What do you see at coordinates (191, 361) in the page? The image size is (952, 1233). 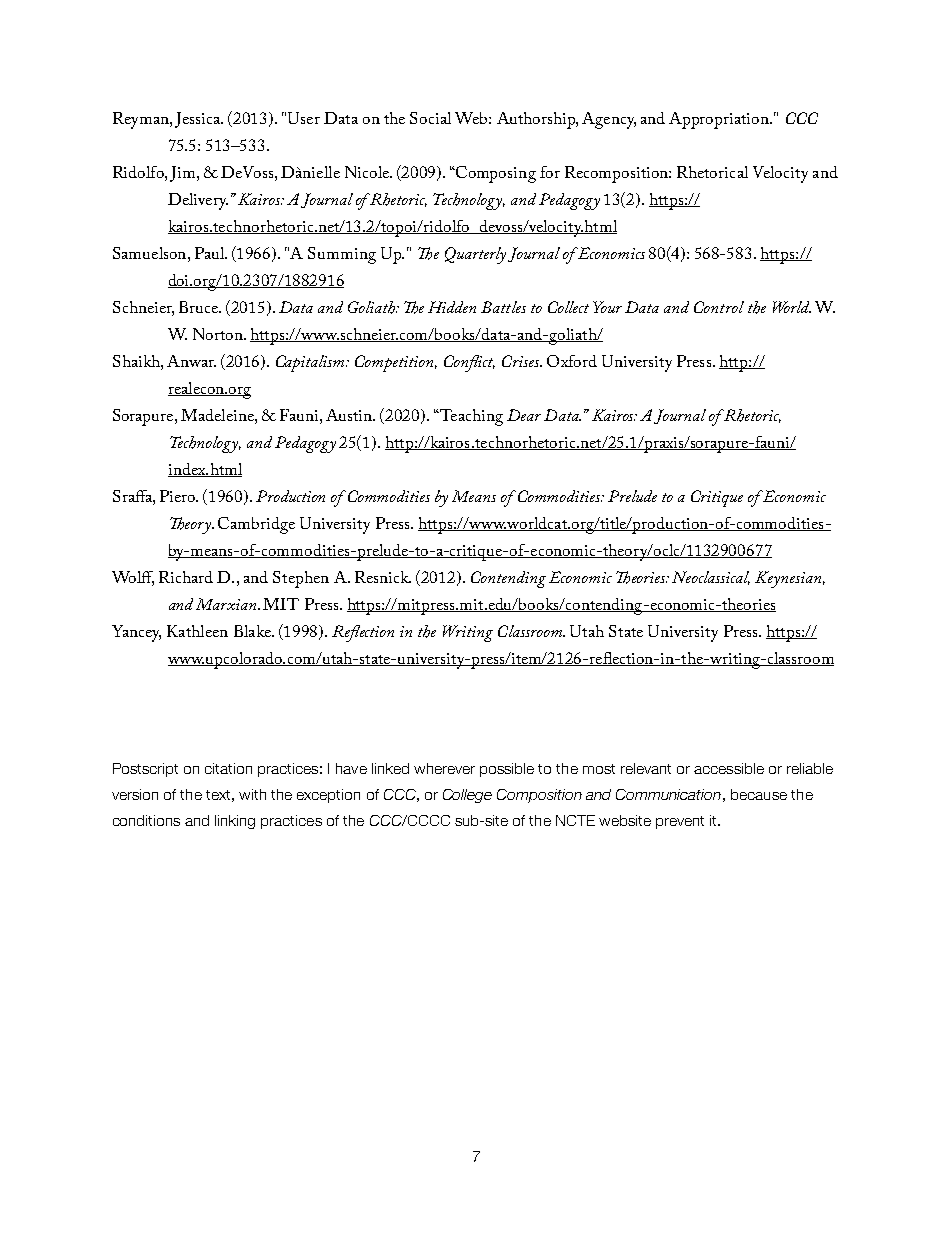 I see `Anwar` at bounding box center [191, 361].
